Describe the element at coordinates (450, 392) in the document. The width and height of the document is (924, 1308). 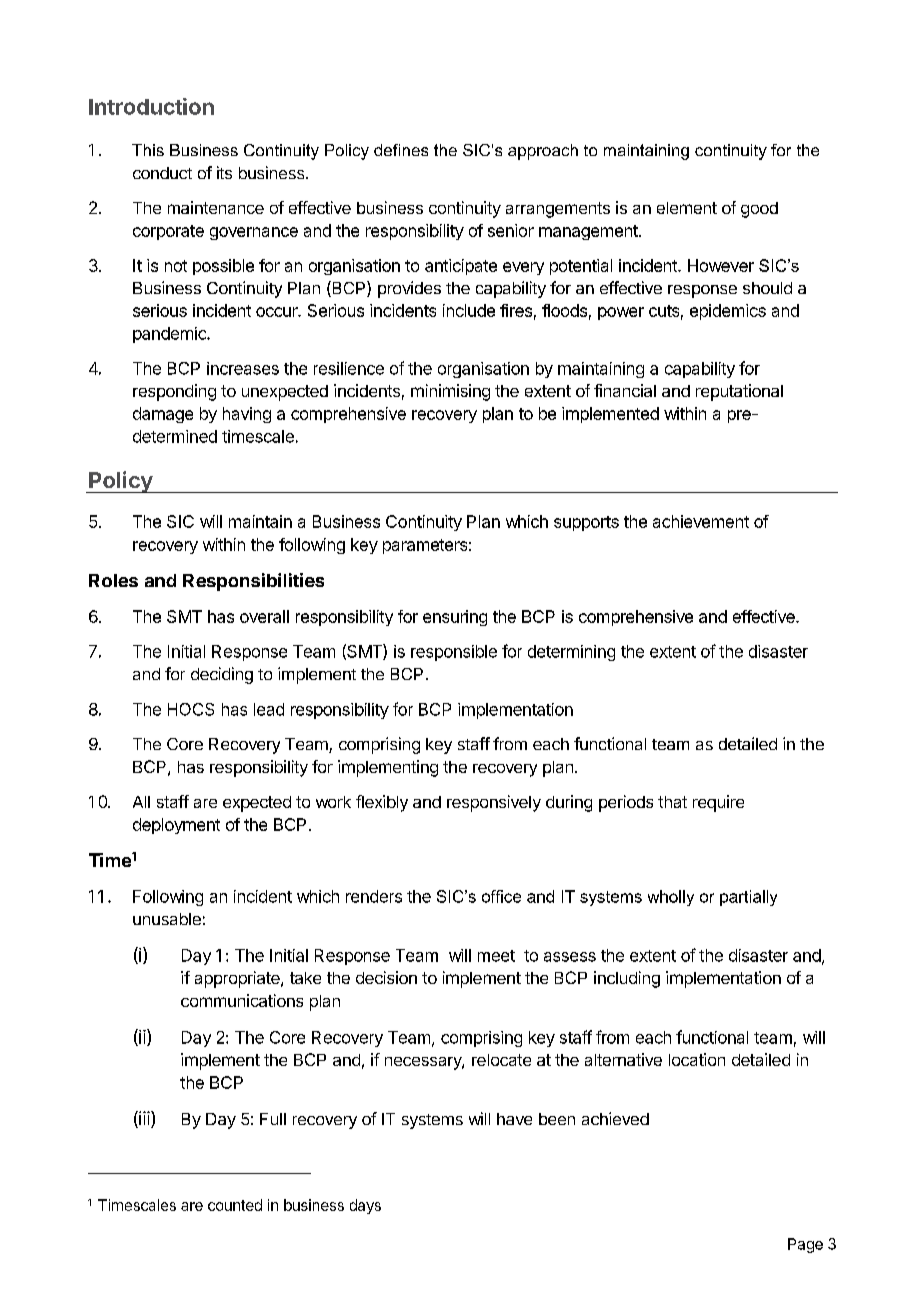
I see `minimising` at that location.
